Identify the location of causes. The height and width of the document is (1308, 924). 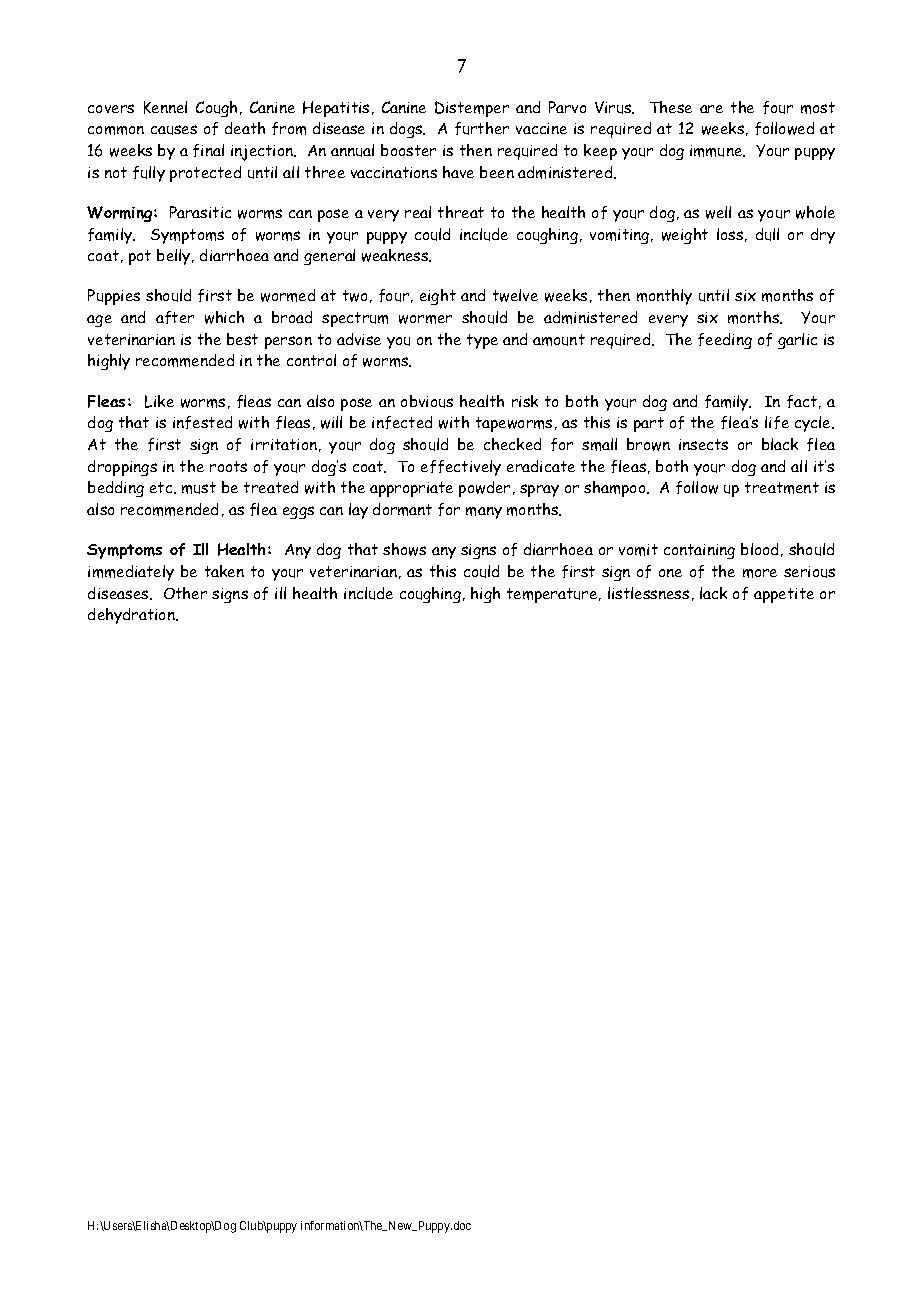
(174, 130).
